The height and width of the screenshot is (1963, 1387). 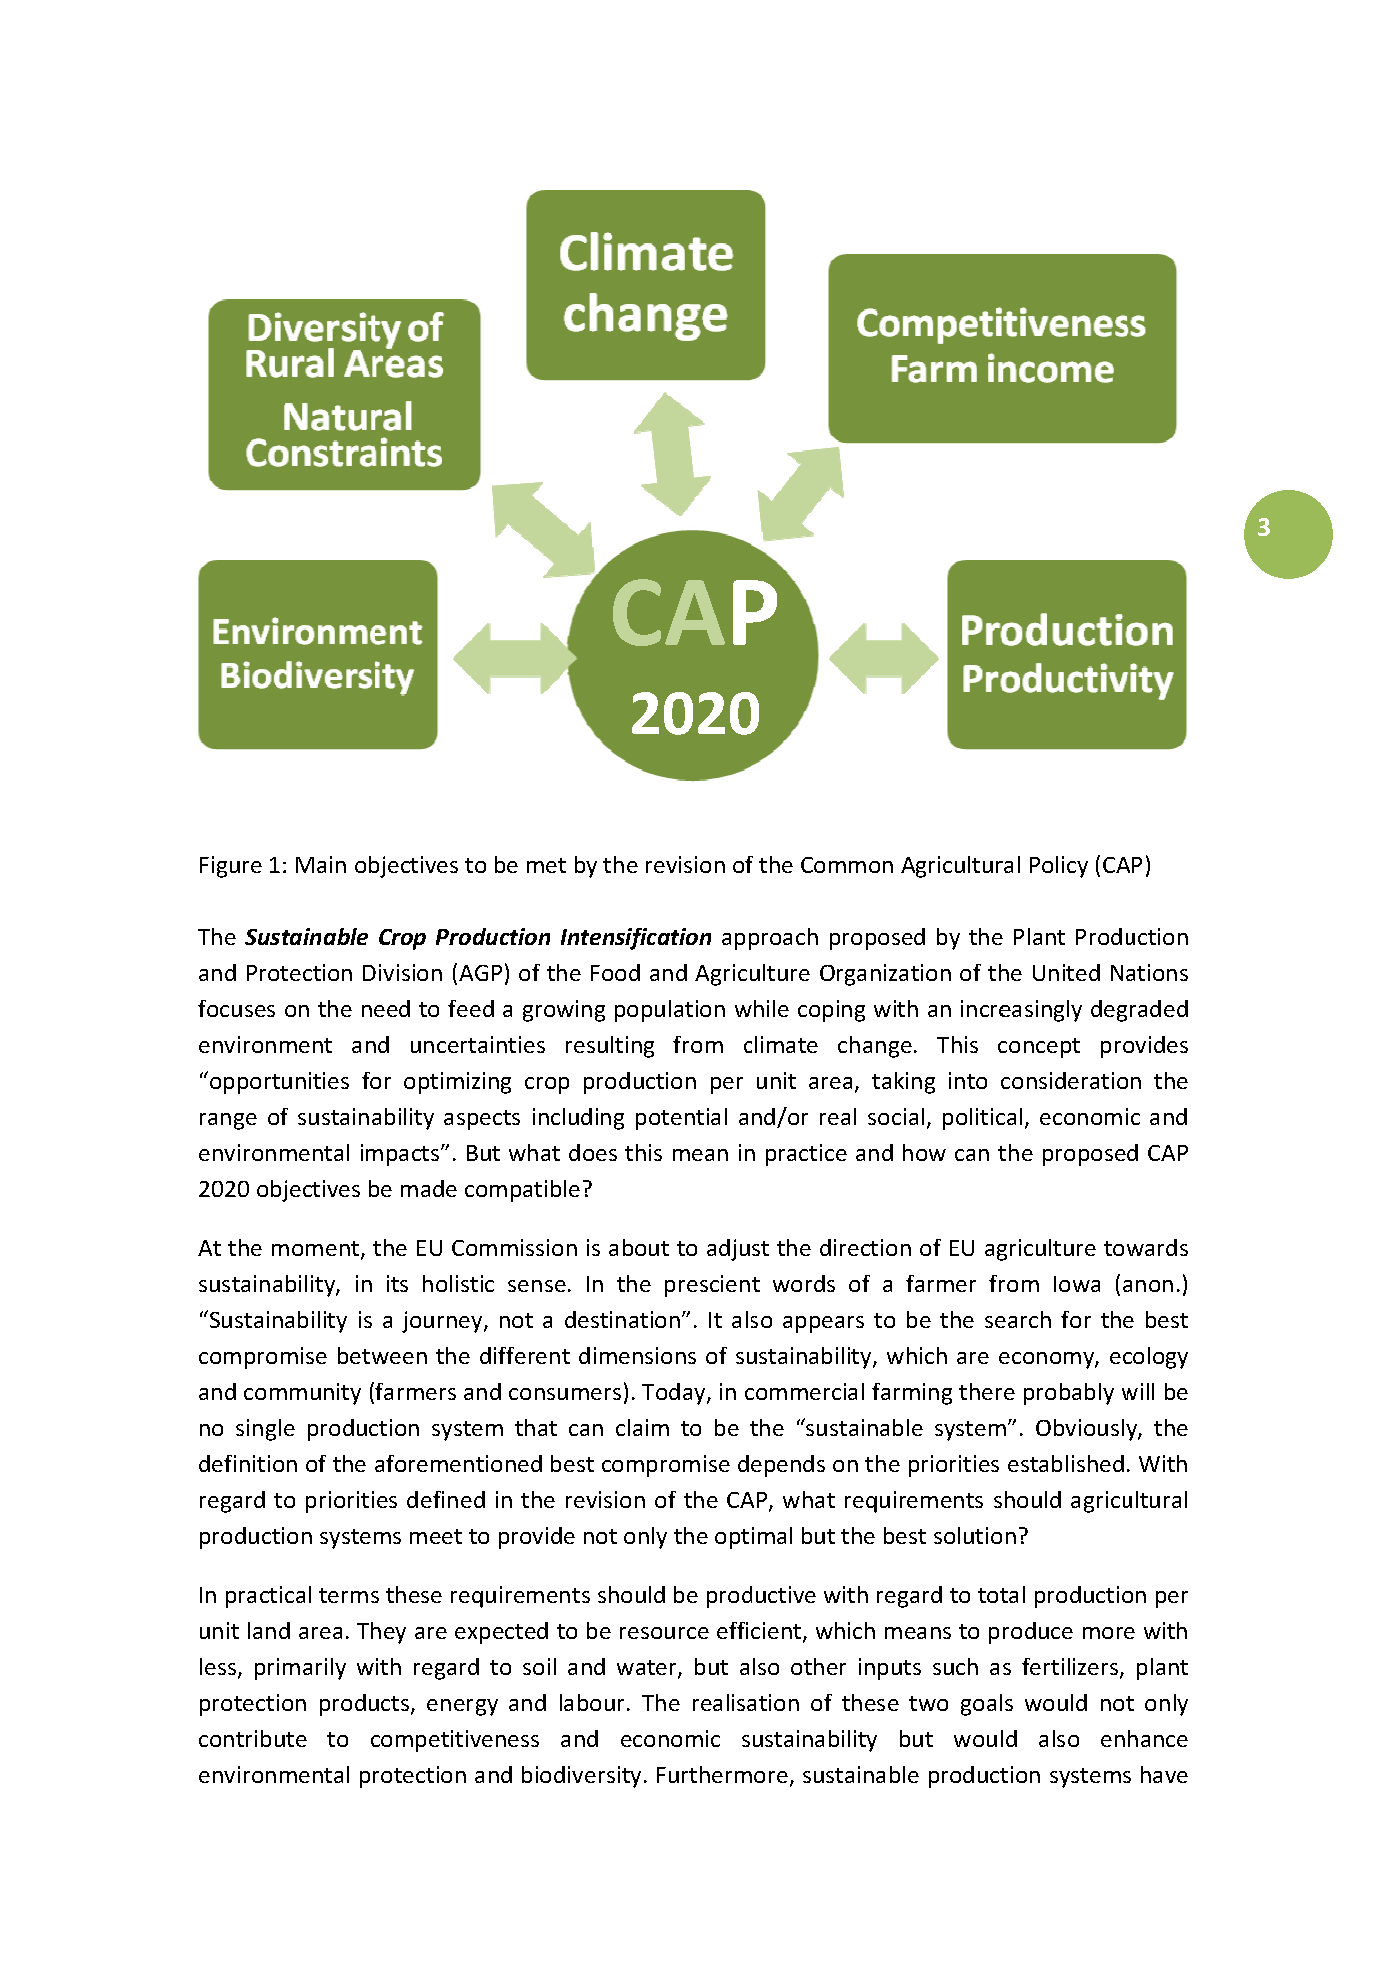 I want to click on also, so click(x=1059, y=1738).
